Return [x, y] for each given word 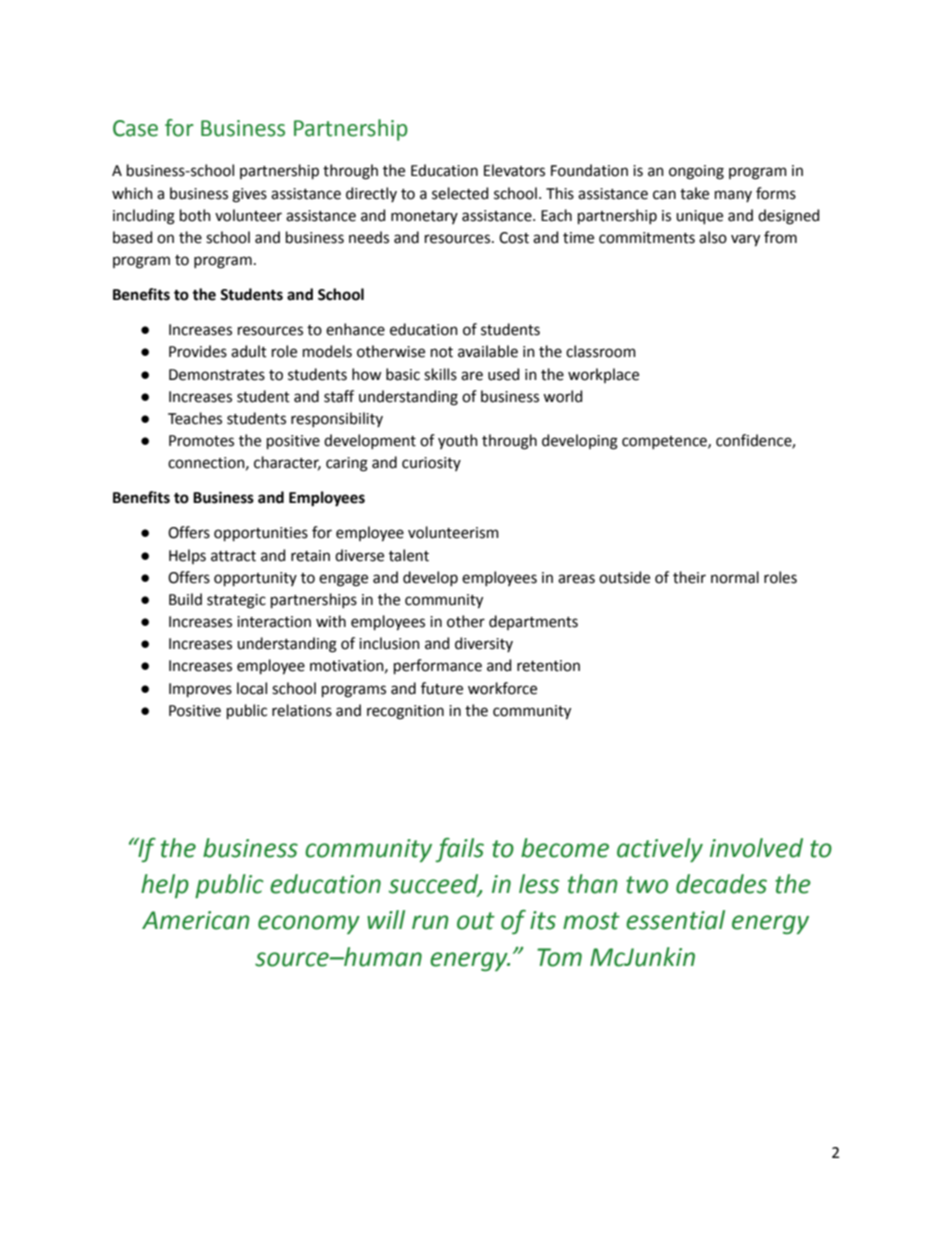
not [442, 352]
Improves [200, 690]
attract [233, 556]
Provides [198, 351]
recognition [405, 712]
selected [460, 193]
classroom [601, 351]
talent [409, 555]
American [196, 920]
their [689, 577]
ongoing [696, 172]
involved [756, 848]
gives [249, 195]
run [430, 922]
